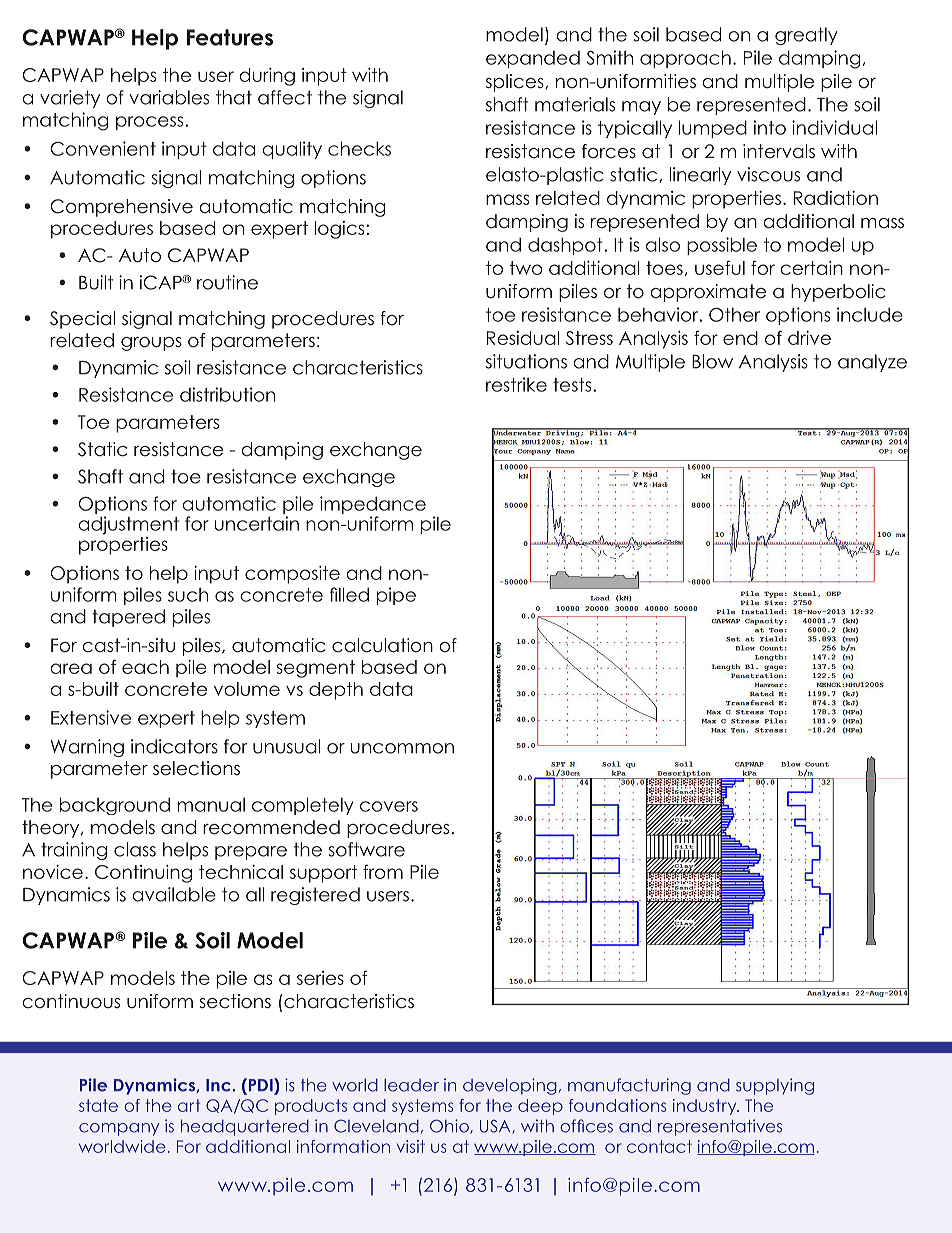  What do you see at coordinates (119, 1129) in the page?
I see `company` at bounding box center [119, 1129].
